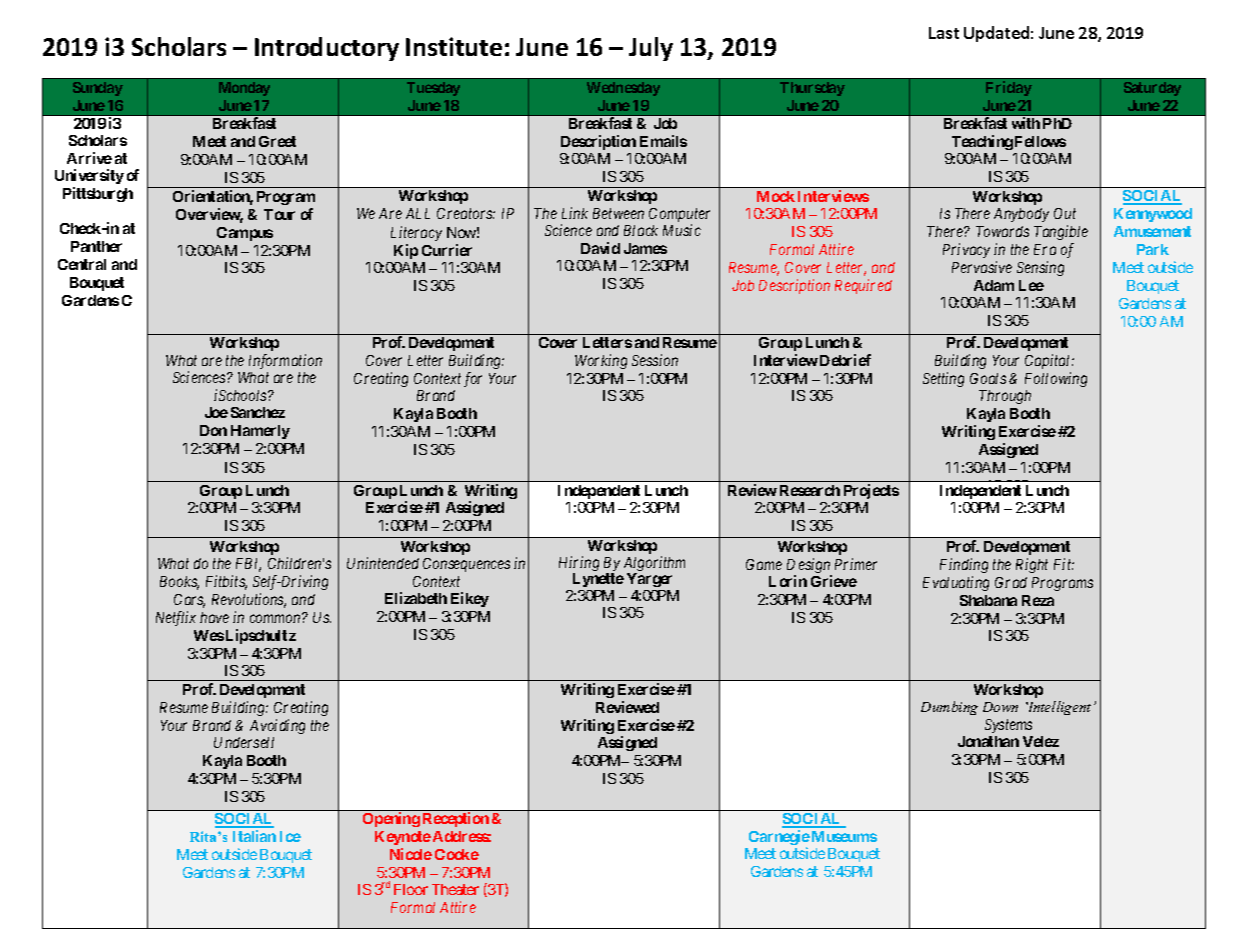  I want to click on Cars, so click(189, 601).
